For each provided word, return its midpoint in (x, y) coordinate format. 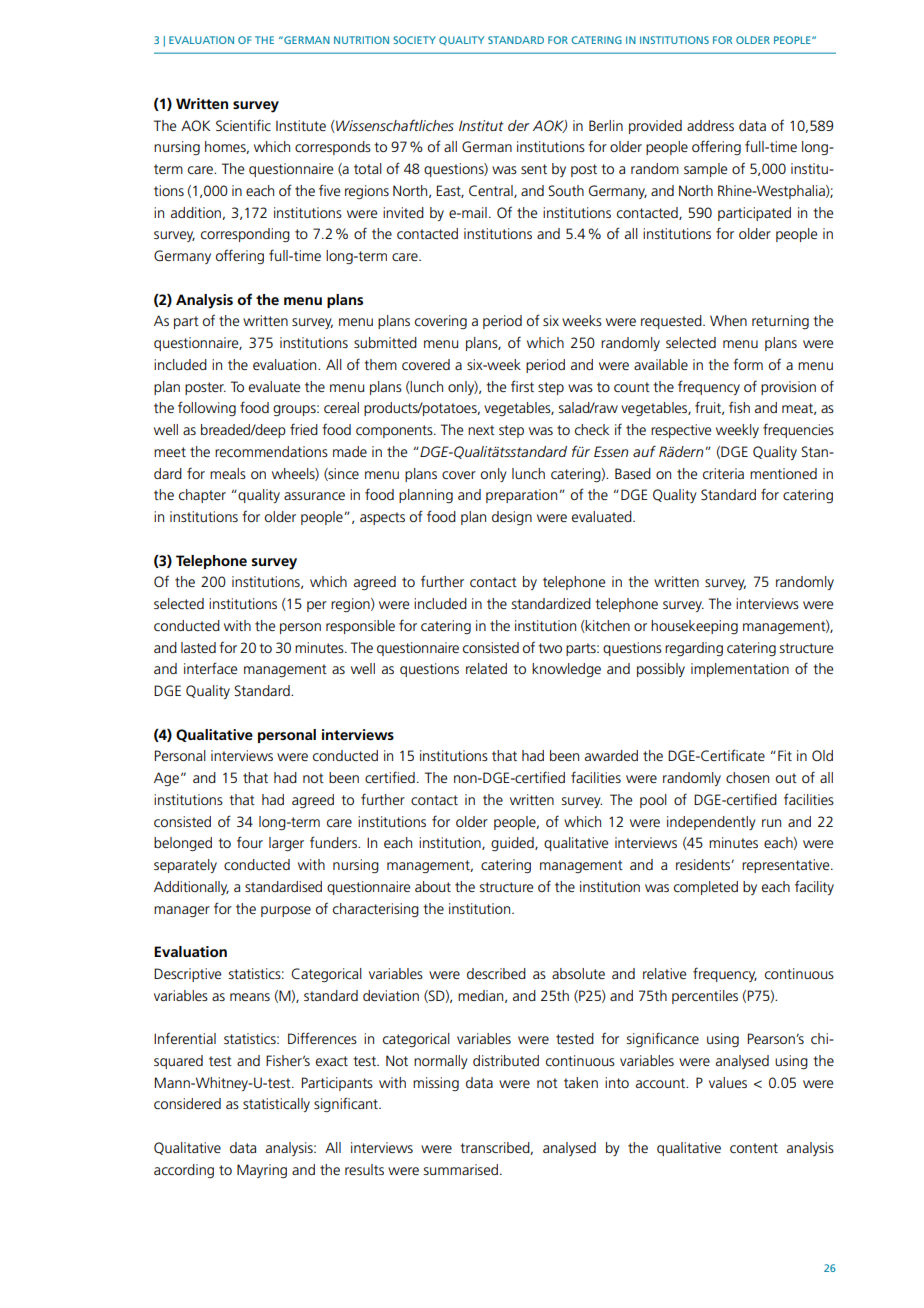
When (728, 320)
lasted (198, 647)
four (250, 842)
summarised (460, 1169)
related (486, 668)
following (207, 408)
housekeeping (694, 627)
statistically (276, 1105)
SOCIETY (414, 40)
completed (706, 888)
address (710, 125)
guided (513, 844)
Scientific (243, 125)
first (522, 386)
